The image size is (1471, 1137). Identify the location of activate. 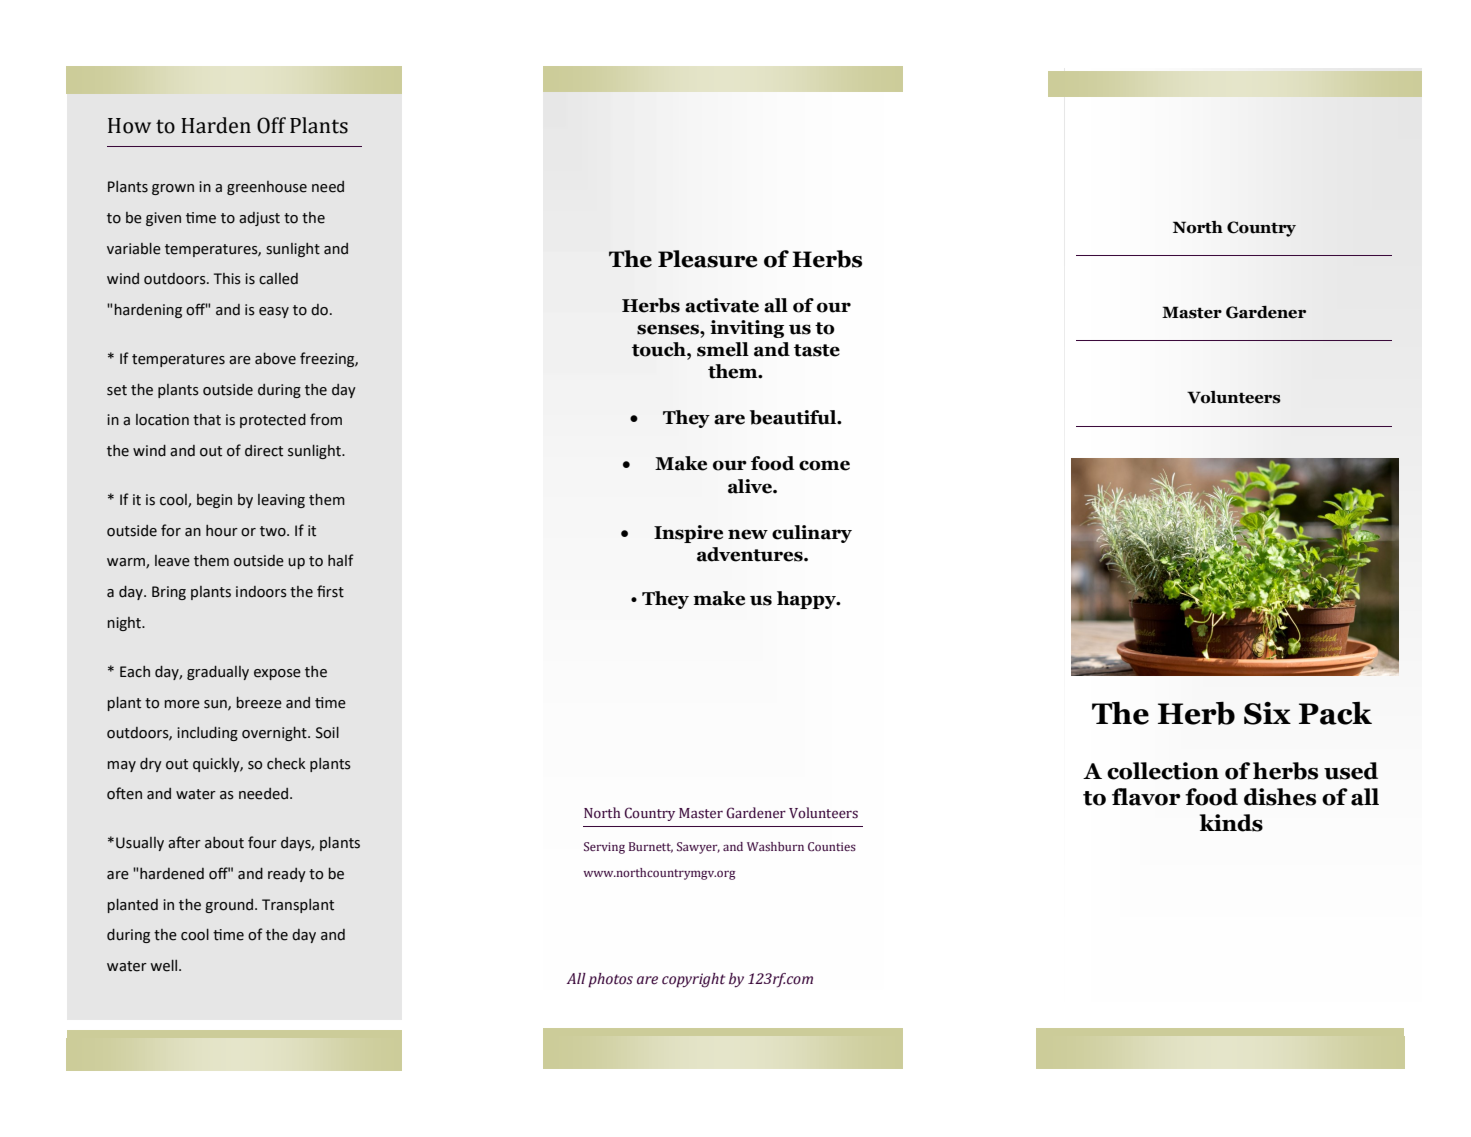
(722, 305).
